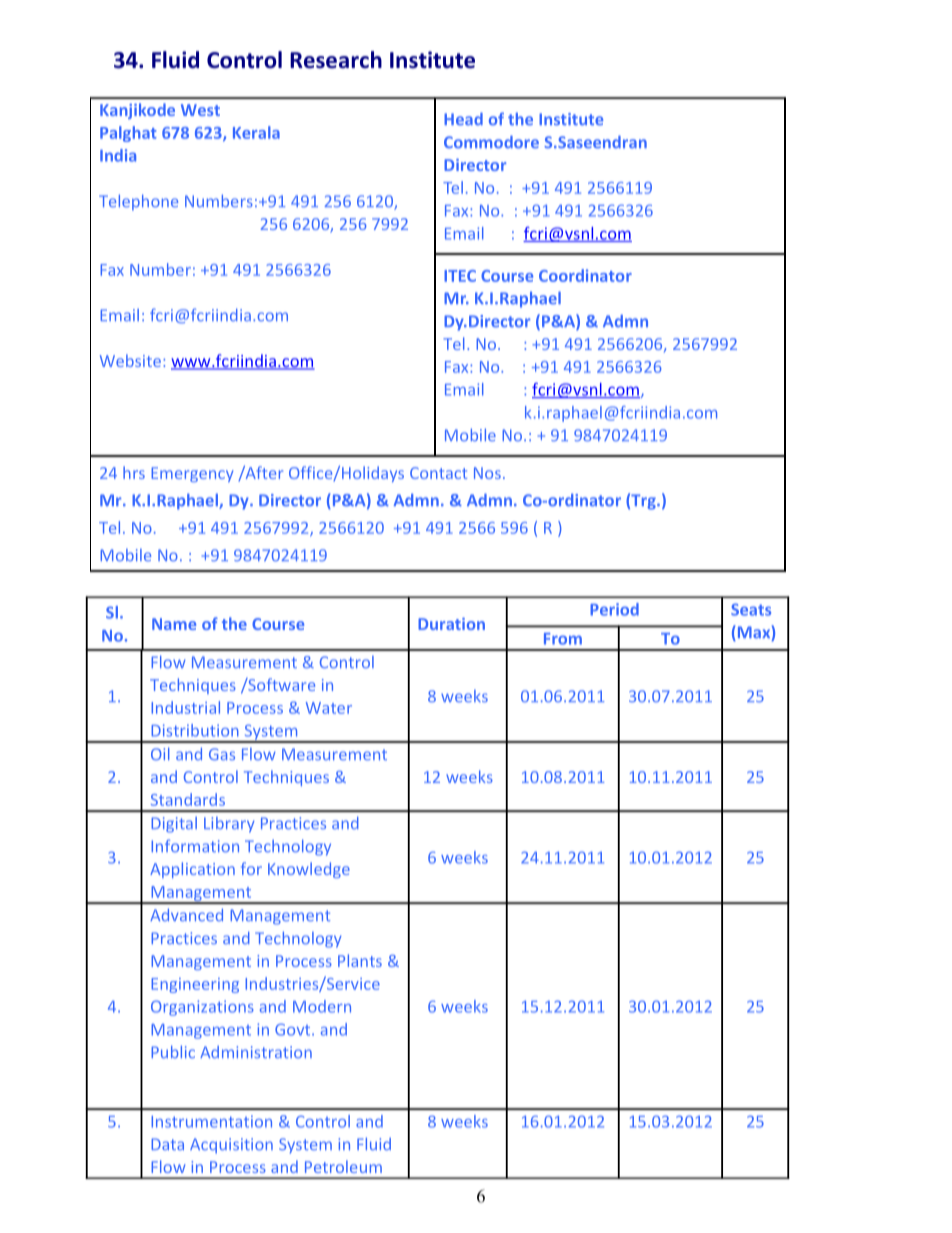 The height and width of the screenshot is (1233, 952). I want to click on Duration, so click(451, 624).
